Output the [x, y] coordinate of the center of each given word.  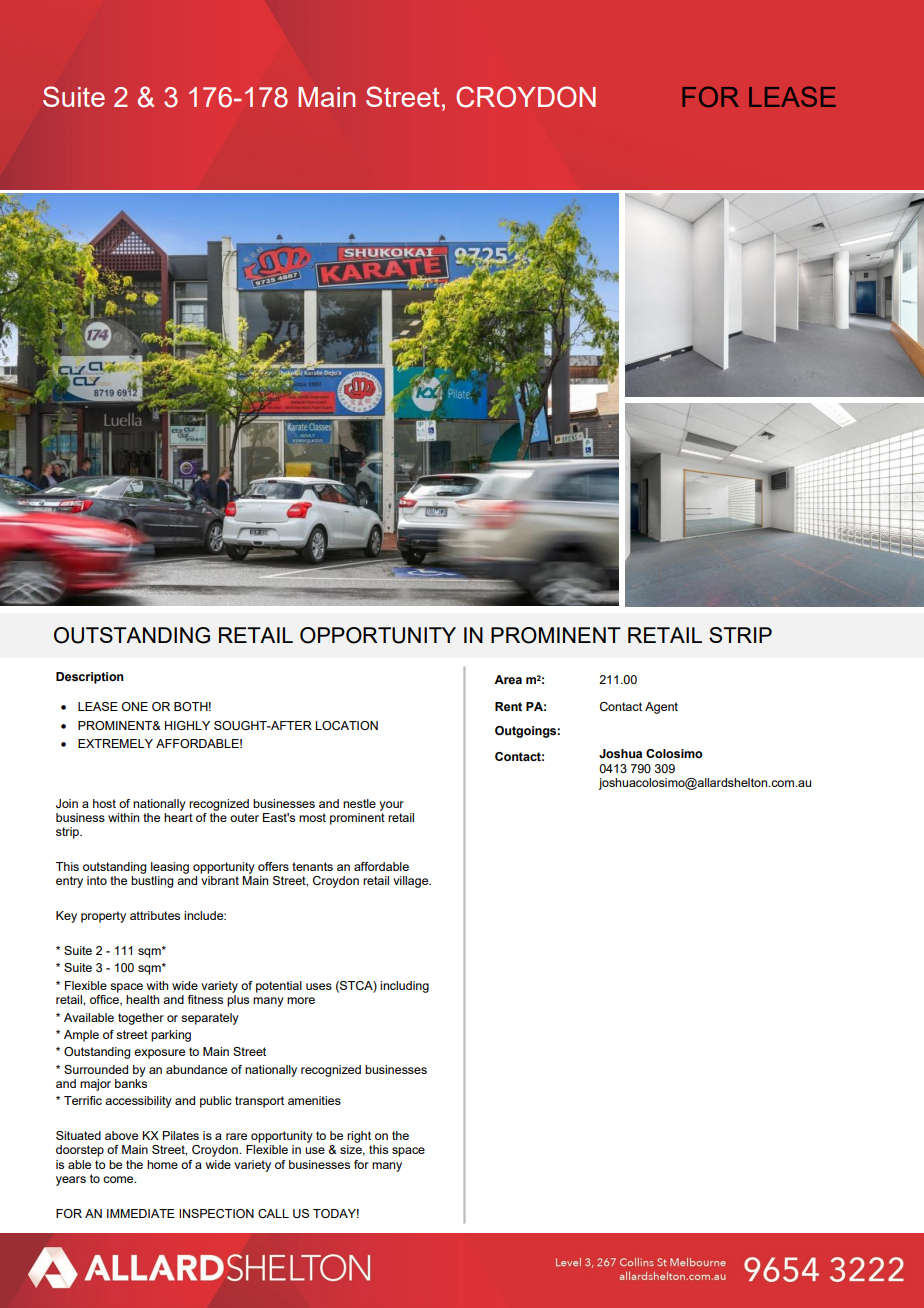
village [412, 882]
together [141, 1019]
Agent [661, 708]
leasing [170, 868]
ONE [135, 706]
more [301, 1000]
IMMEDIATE [141, 1213]
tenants [312, 866]
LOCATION [346, 726]
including [404, 987]
